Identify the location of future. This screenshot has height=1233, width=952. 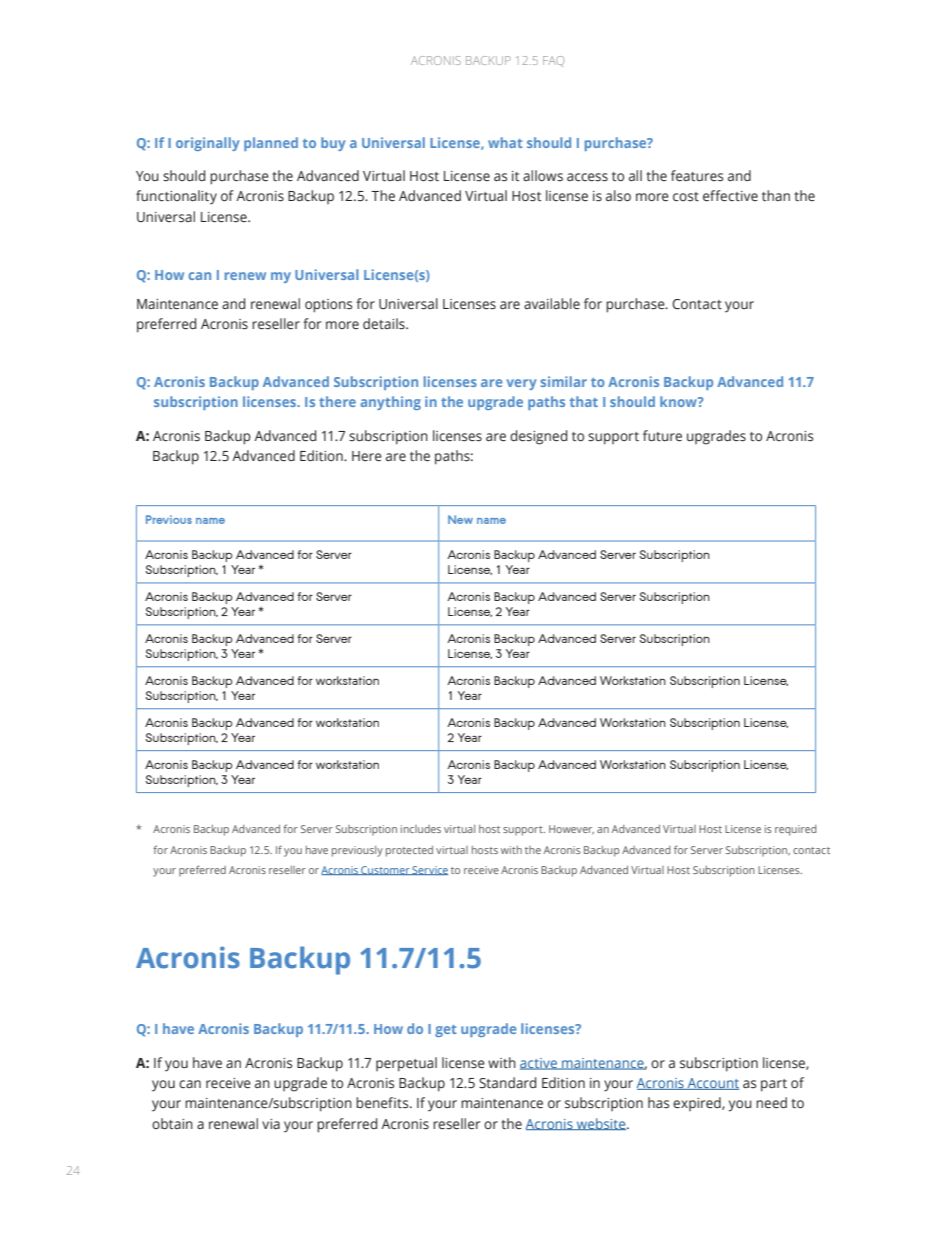
(662, 436).
